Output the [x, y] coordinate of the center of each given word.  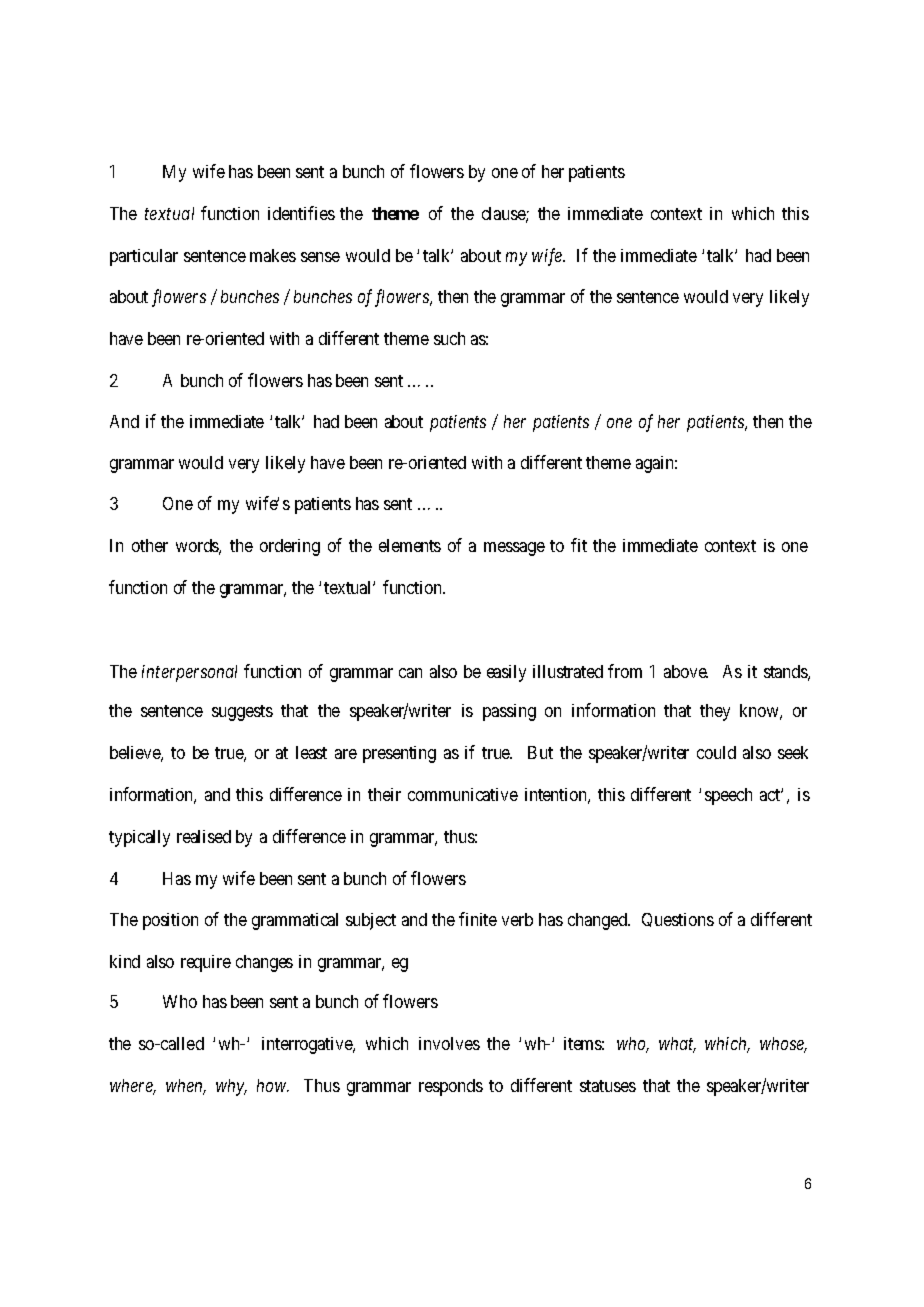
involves [449, 1043]
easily [506, 673]
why [231, 1087]
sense [320, 257]
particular [144, 257]
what [677, 1045]
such [449, 338]
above [686, 671]
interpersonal [189, 673]
